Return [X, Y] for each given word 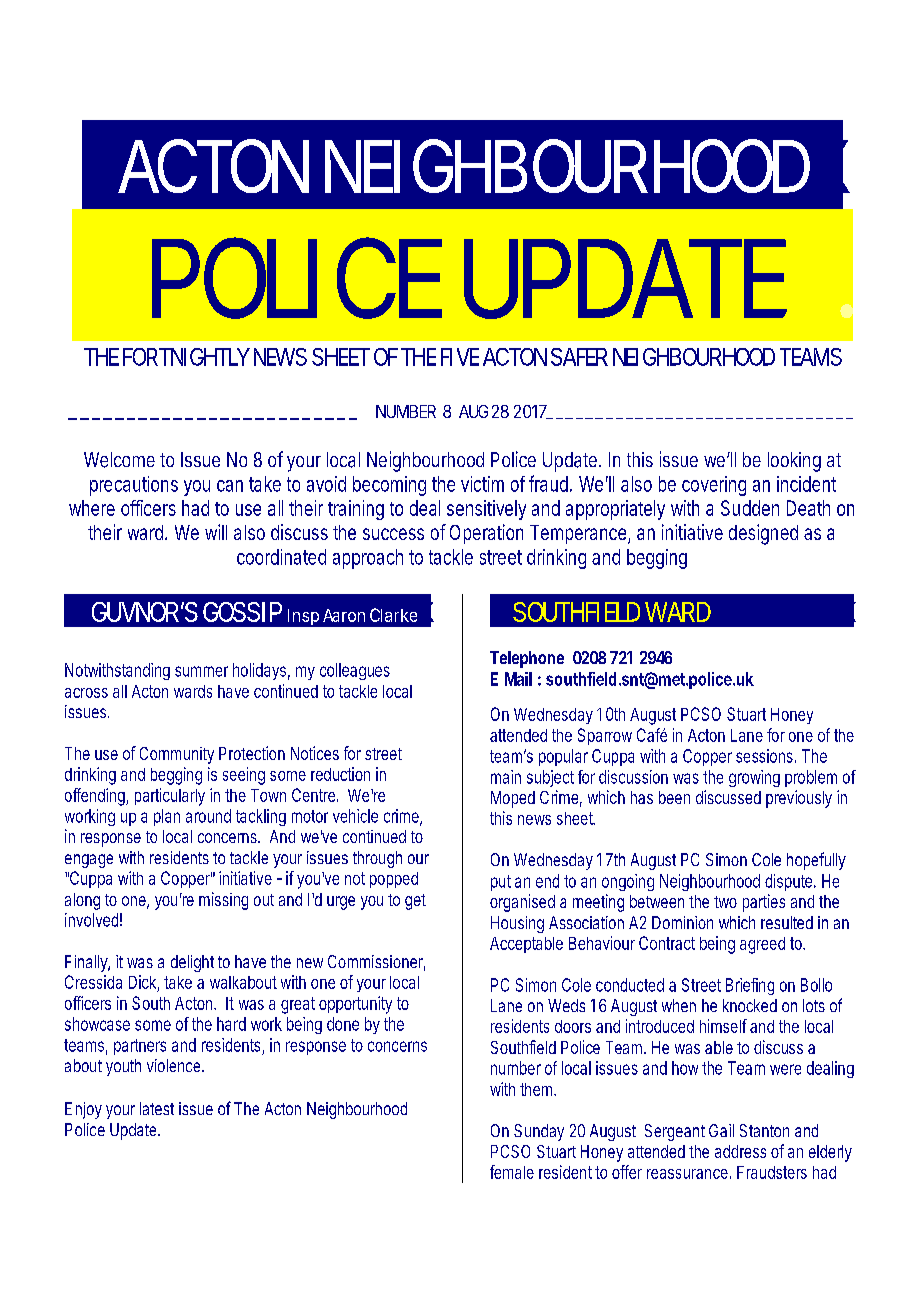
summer [201, 671]
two [725, 902]
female [512, 1172]
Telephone [527, 659]
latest [157, 1108]
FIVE [460, 357]
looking [794, 462]
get [415, 902]
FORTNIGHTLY [186, 357]
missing [223, 901]
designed [763, 534]
